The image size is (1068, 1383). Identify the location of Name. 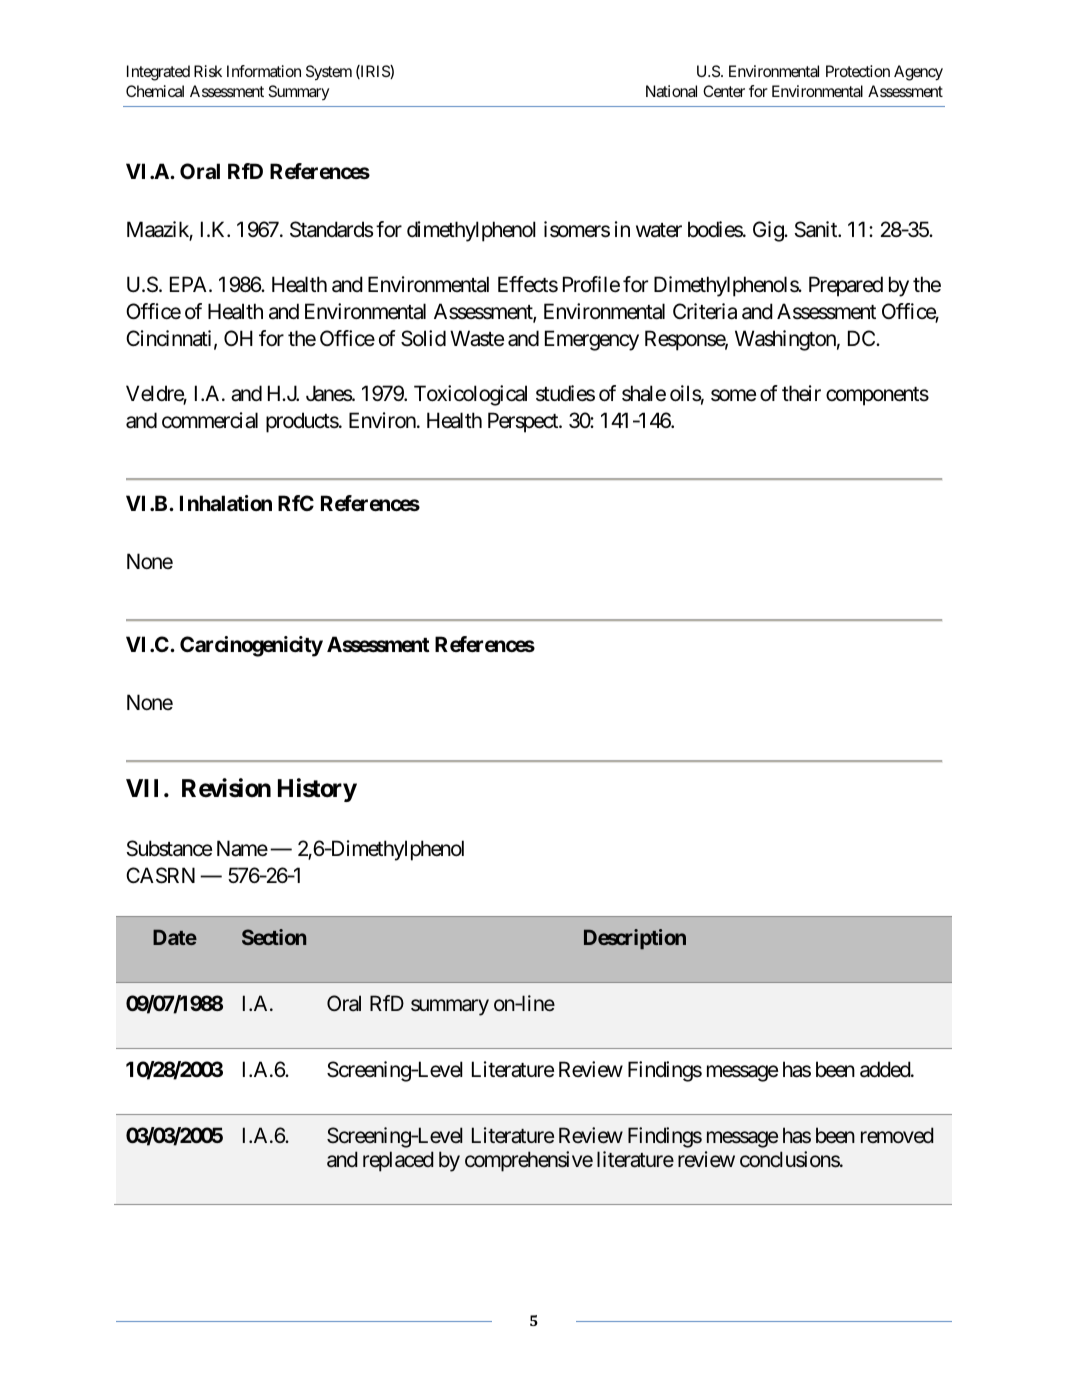
(242, 848).
